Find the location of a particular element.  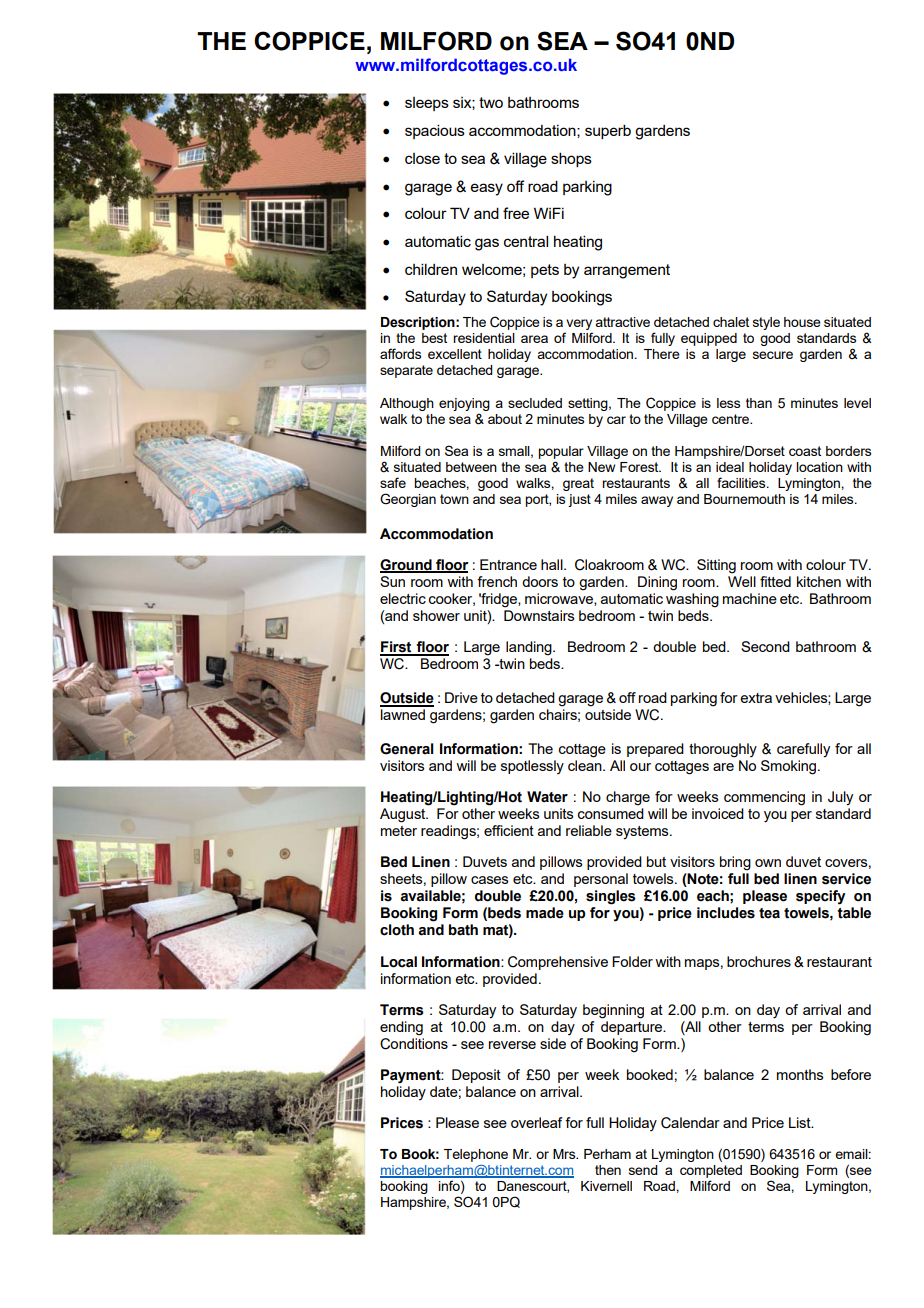

Telephone is located at coordinates (476, 1155).
